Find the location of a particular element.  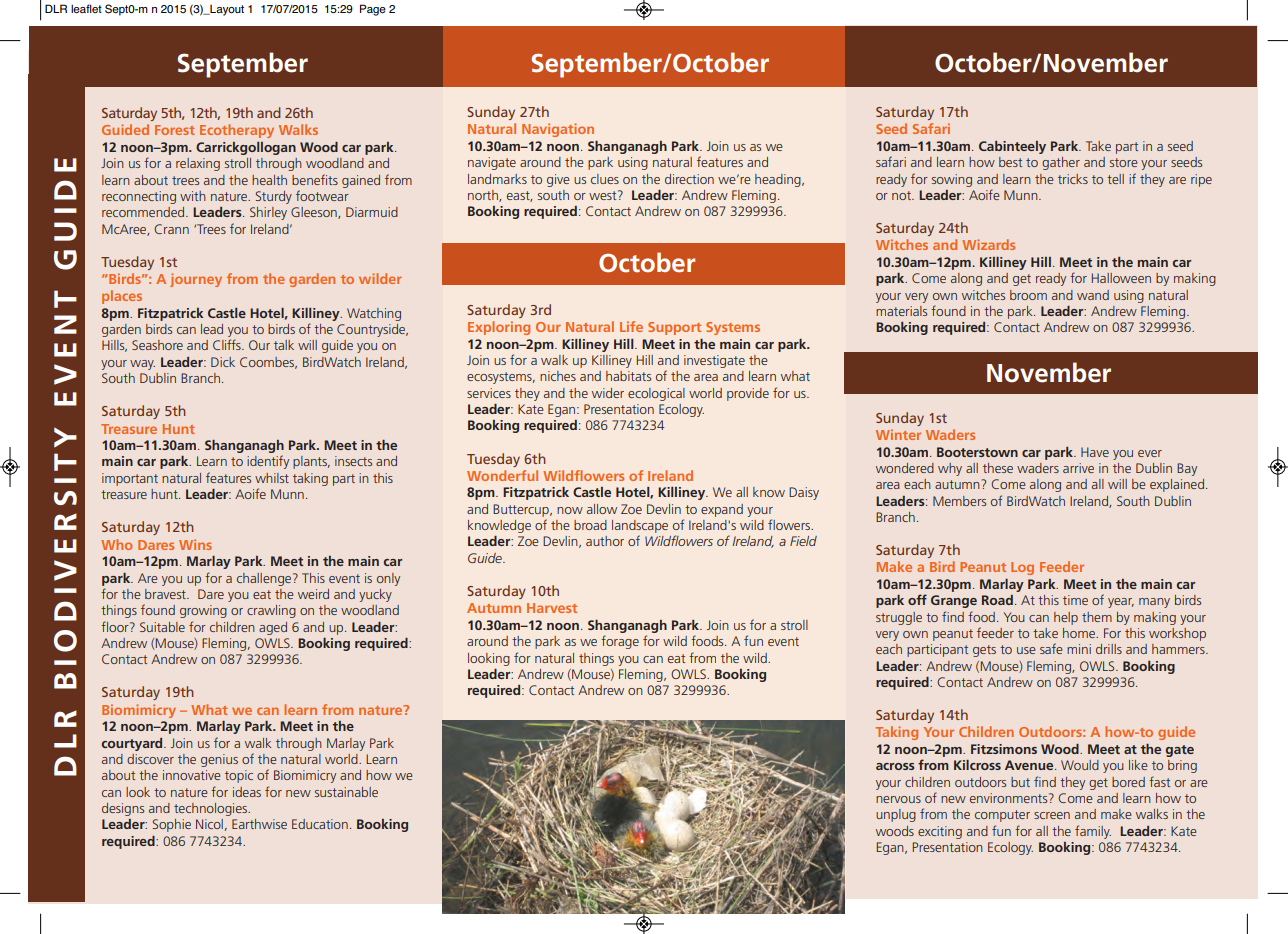

gather is located at coordinates (1061, 163).
